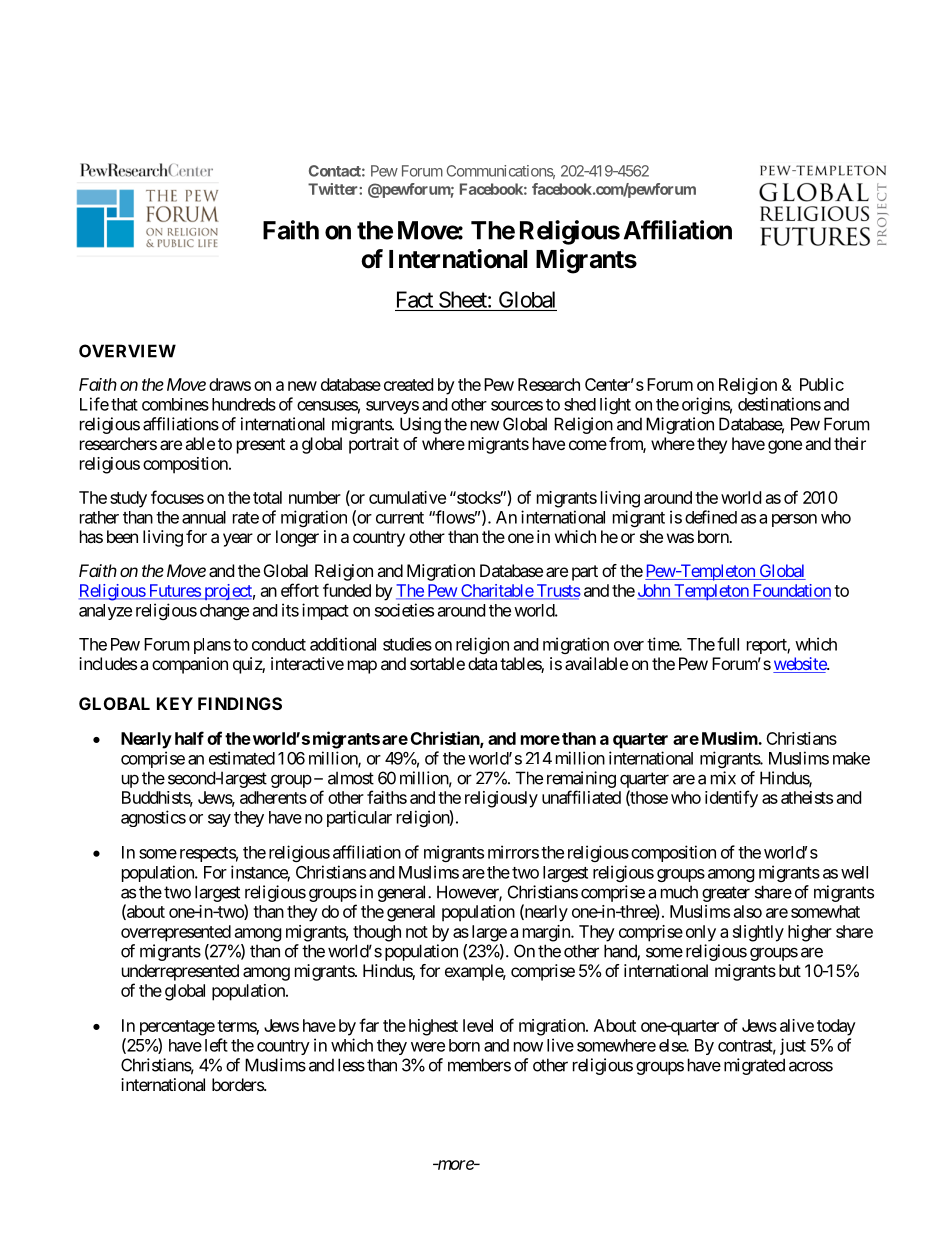 This page has height=1233, width=952. Describe the element at coordinates (407, 644) in the page. I see `studies` at that location.
